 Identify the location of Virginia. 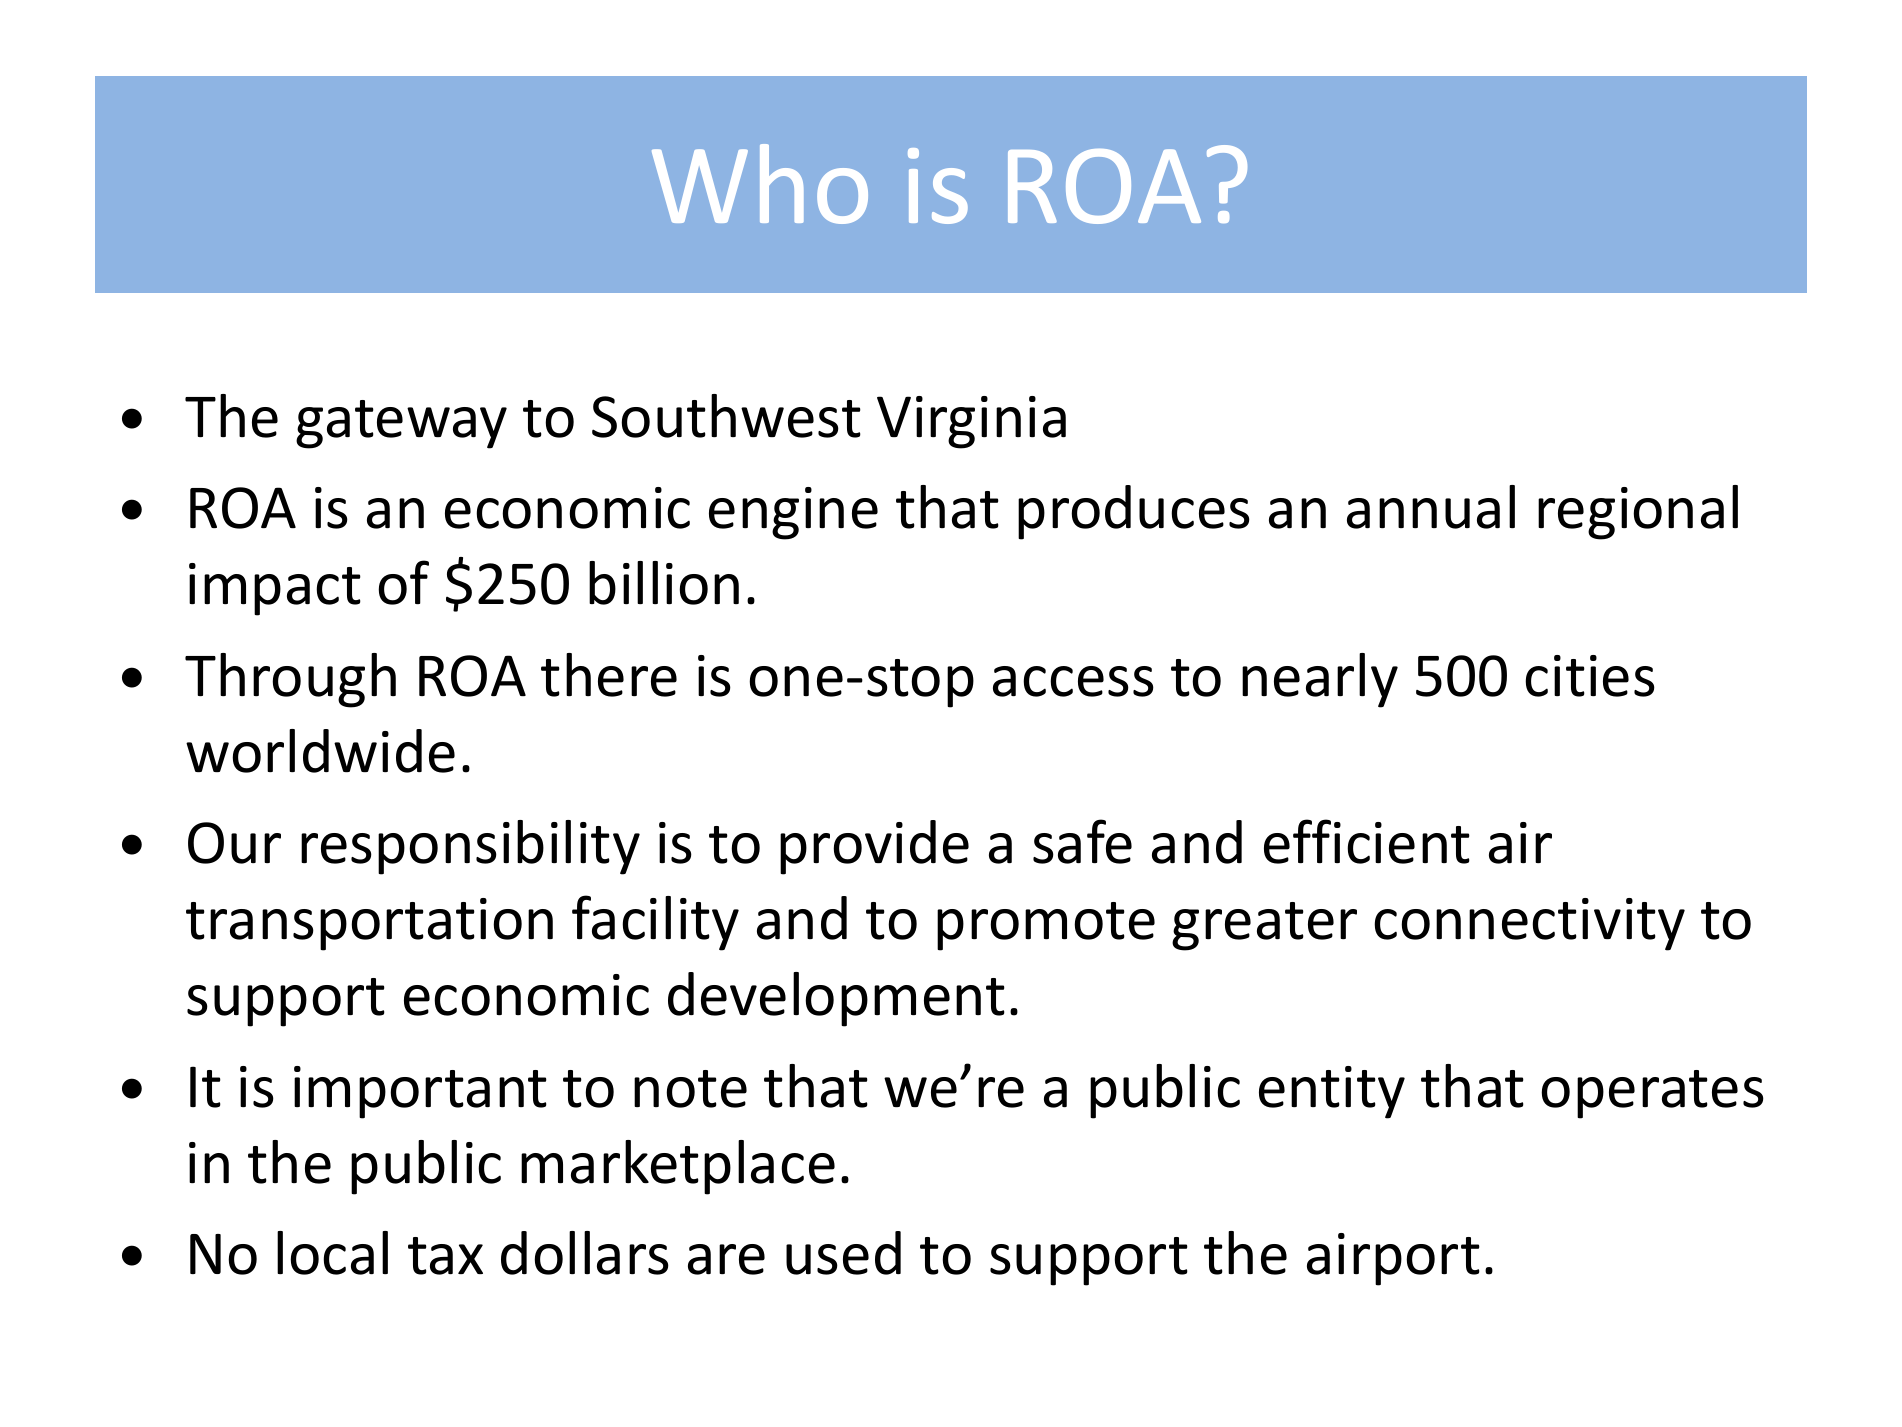
(971, 422).
